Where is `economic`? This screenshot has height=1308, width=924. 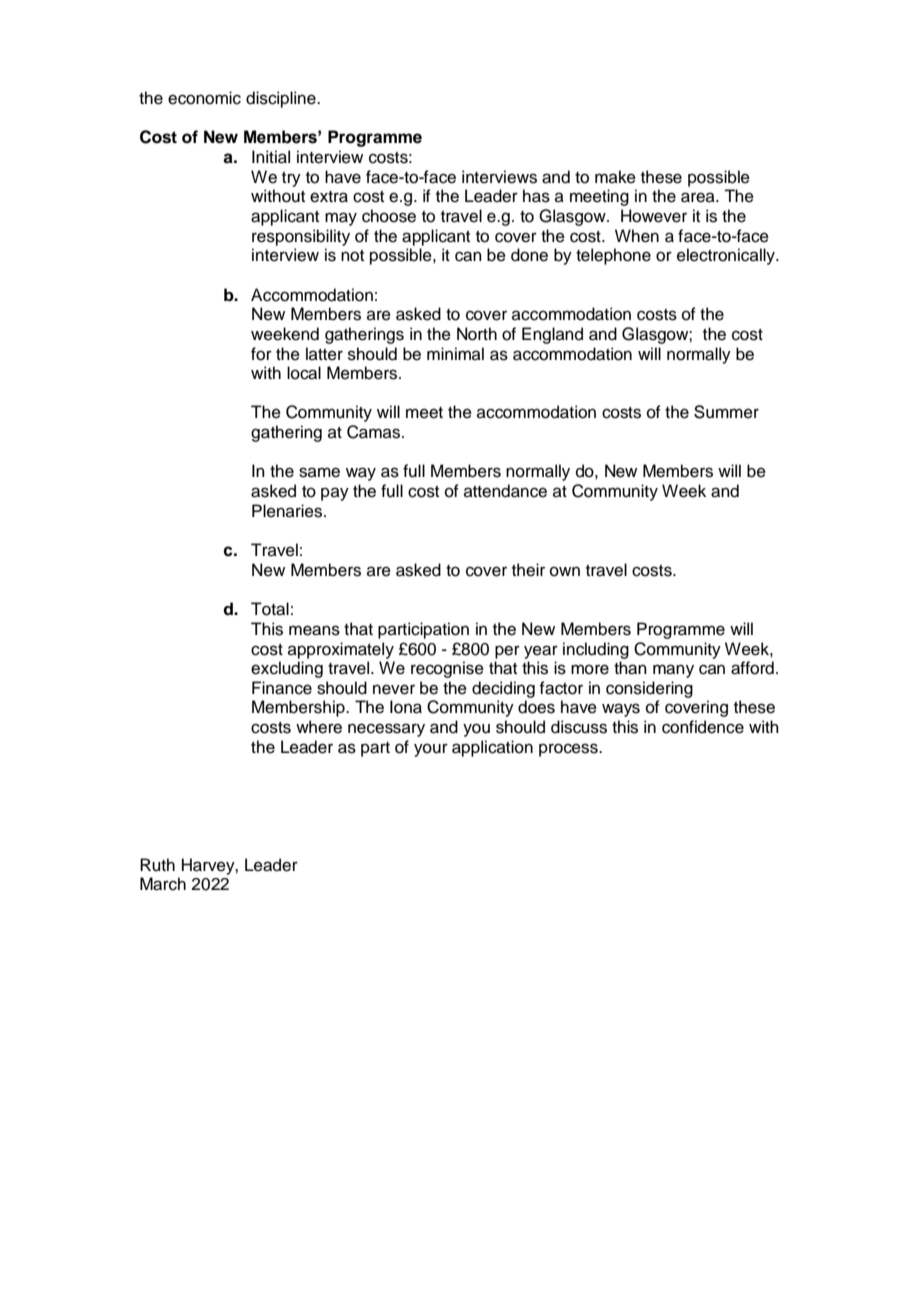 economic is located at coordinates (204, 98).
